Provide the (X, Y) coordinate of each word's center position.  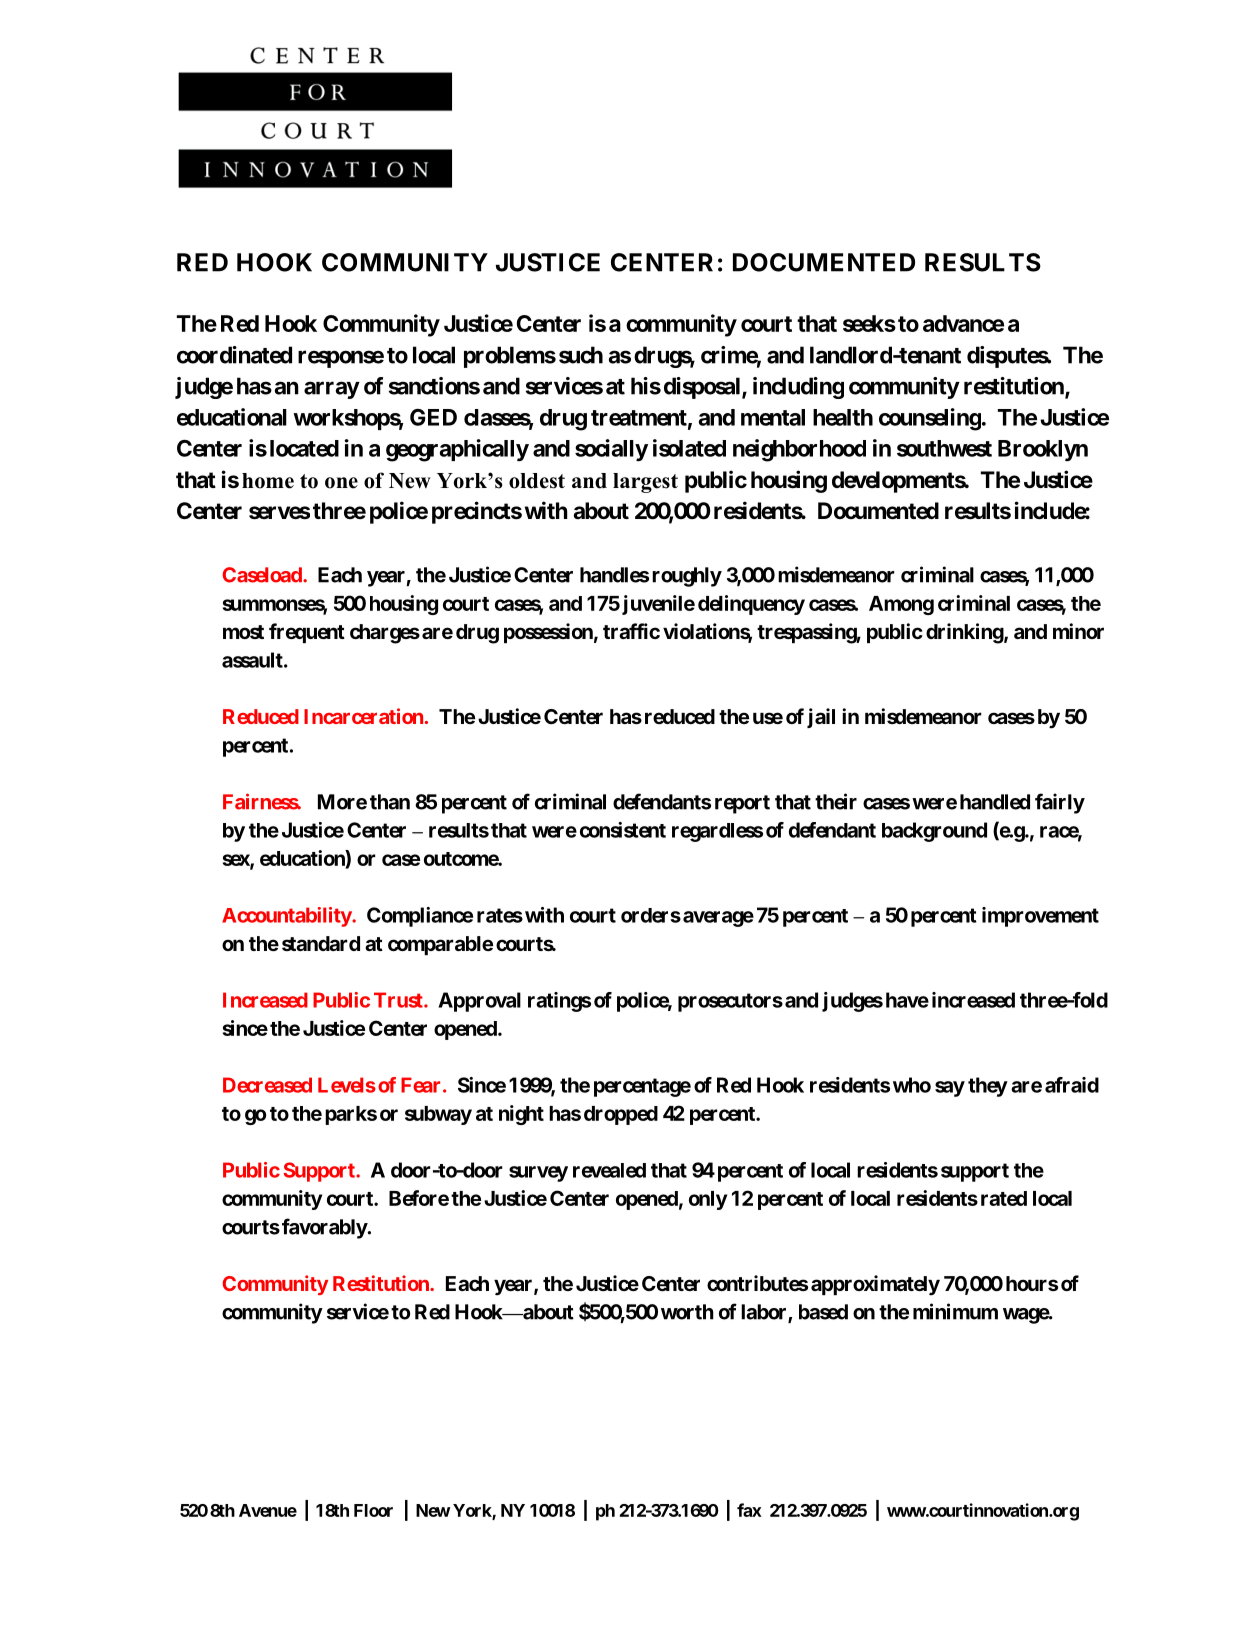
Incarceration (363, 716)
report (742, 804)
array (332, 390)
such (581, 355)
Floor (373, 1510)
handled (995, 802)
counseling (930, 419)
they (988, 1087)
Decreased (267, 1085)
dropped (621, 1115)
